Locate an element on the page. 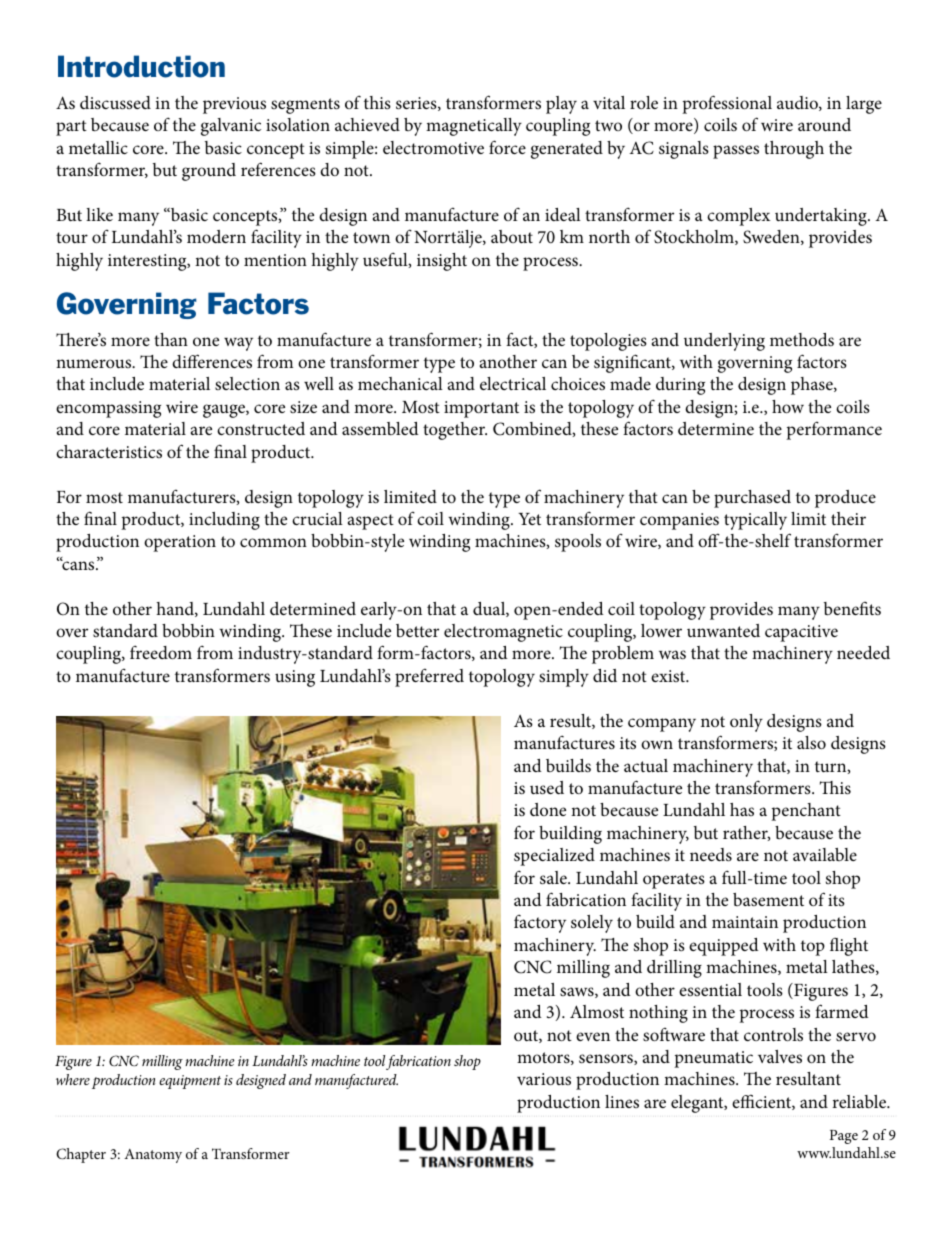 This page has height=1233, width=952. freedom is located at coordinates (161, 652).
